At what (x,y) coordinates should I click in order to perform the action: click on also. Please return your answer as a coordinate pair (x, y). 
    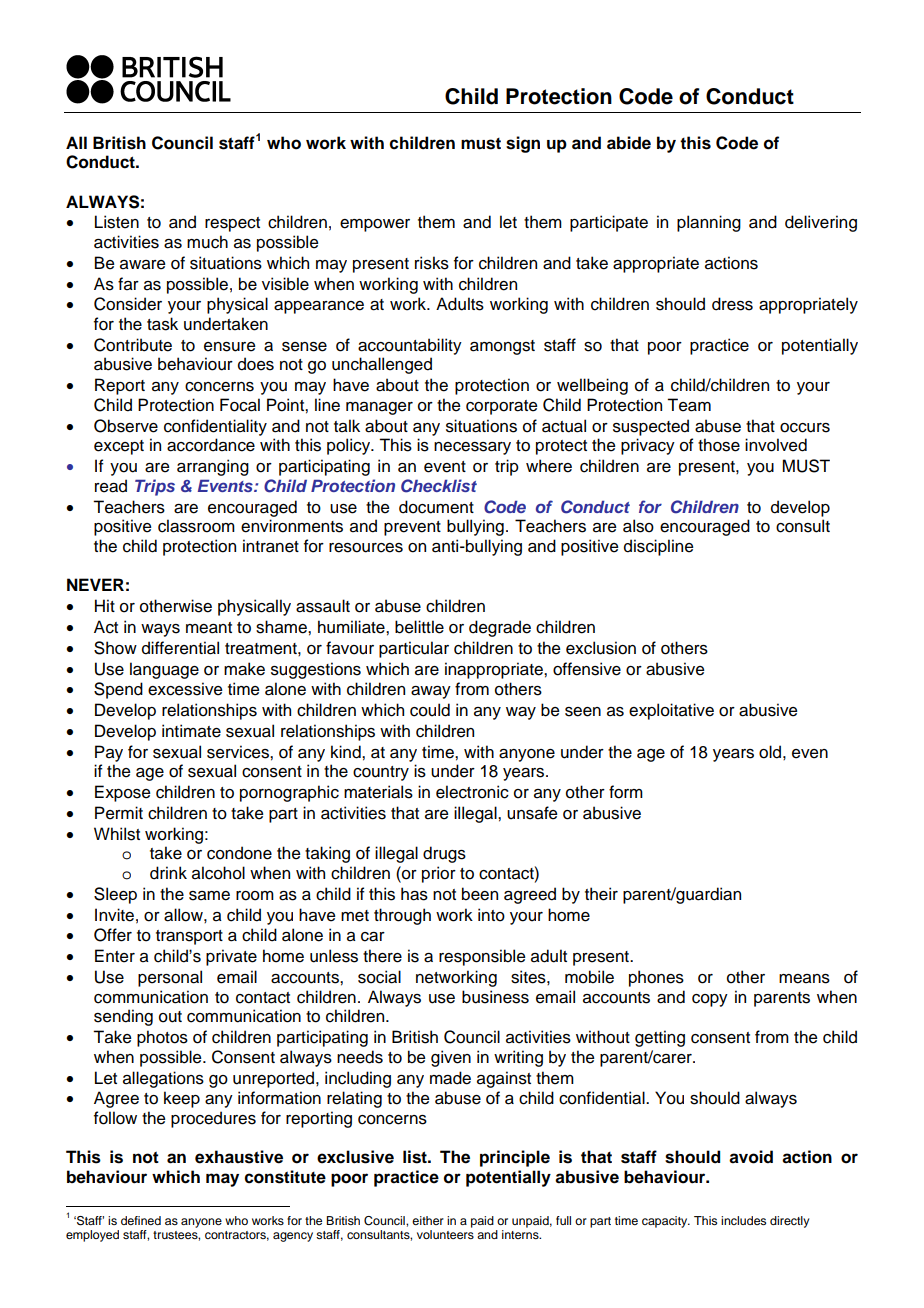
    Looking at the image, I should click on (638, 526).
